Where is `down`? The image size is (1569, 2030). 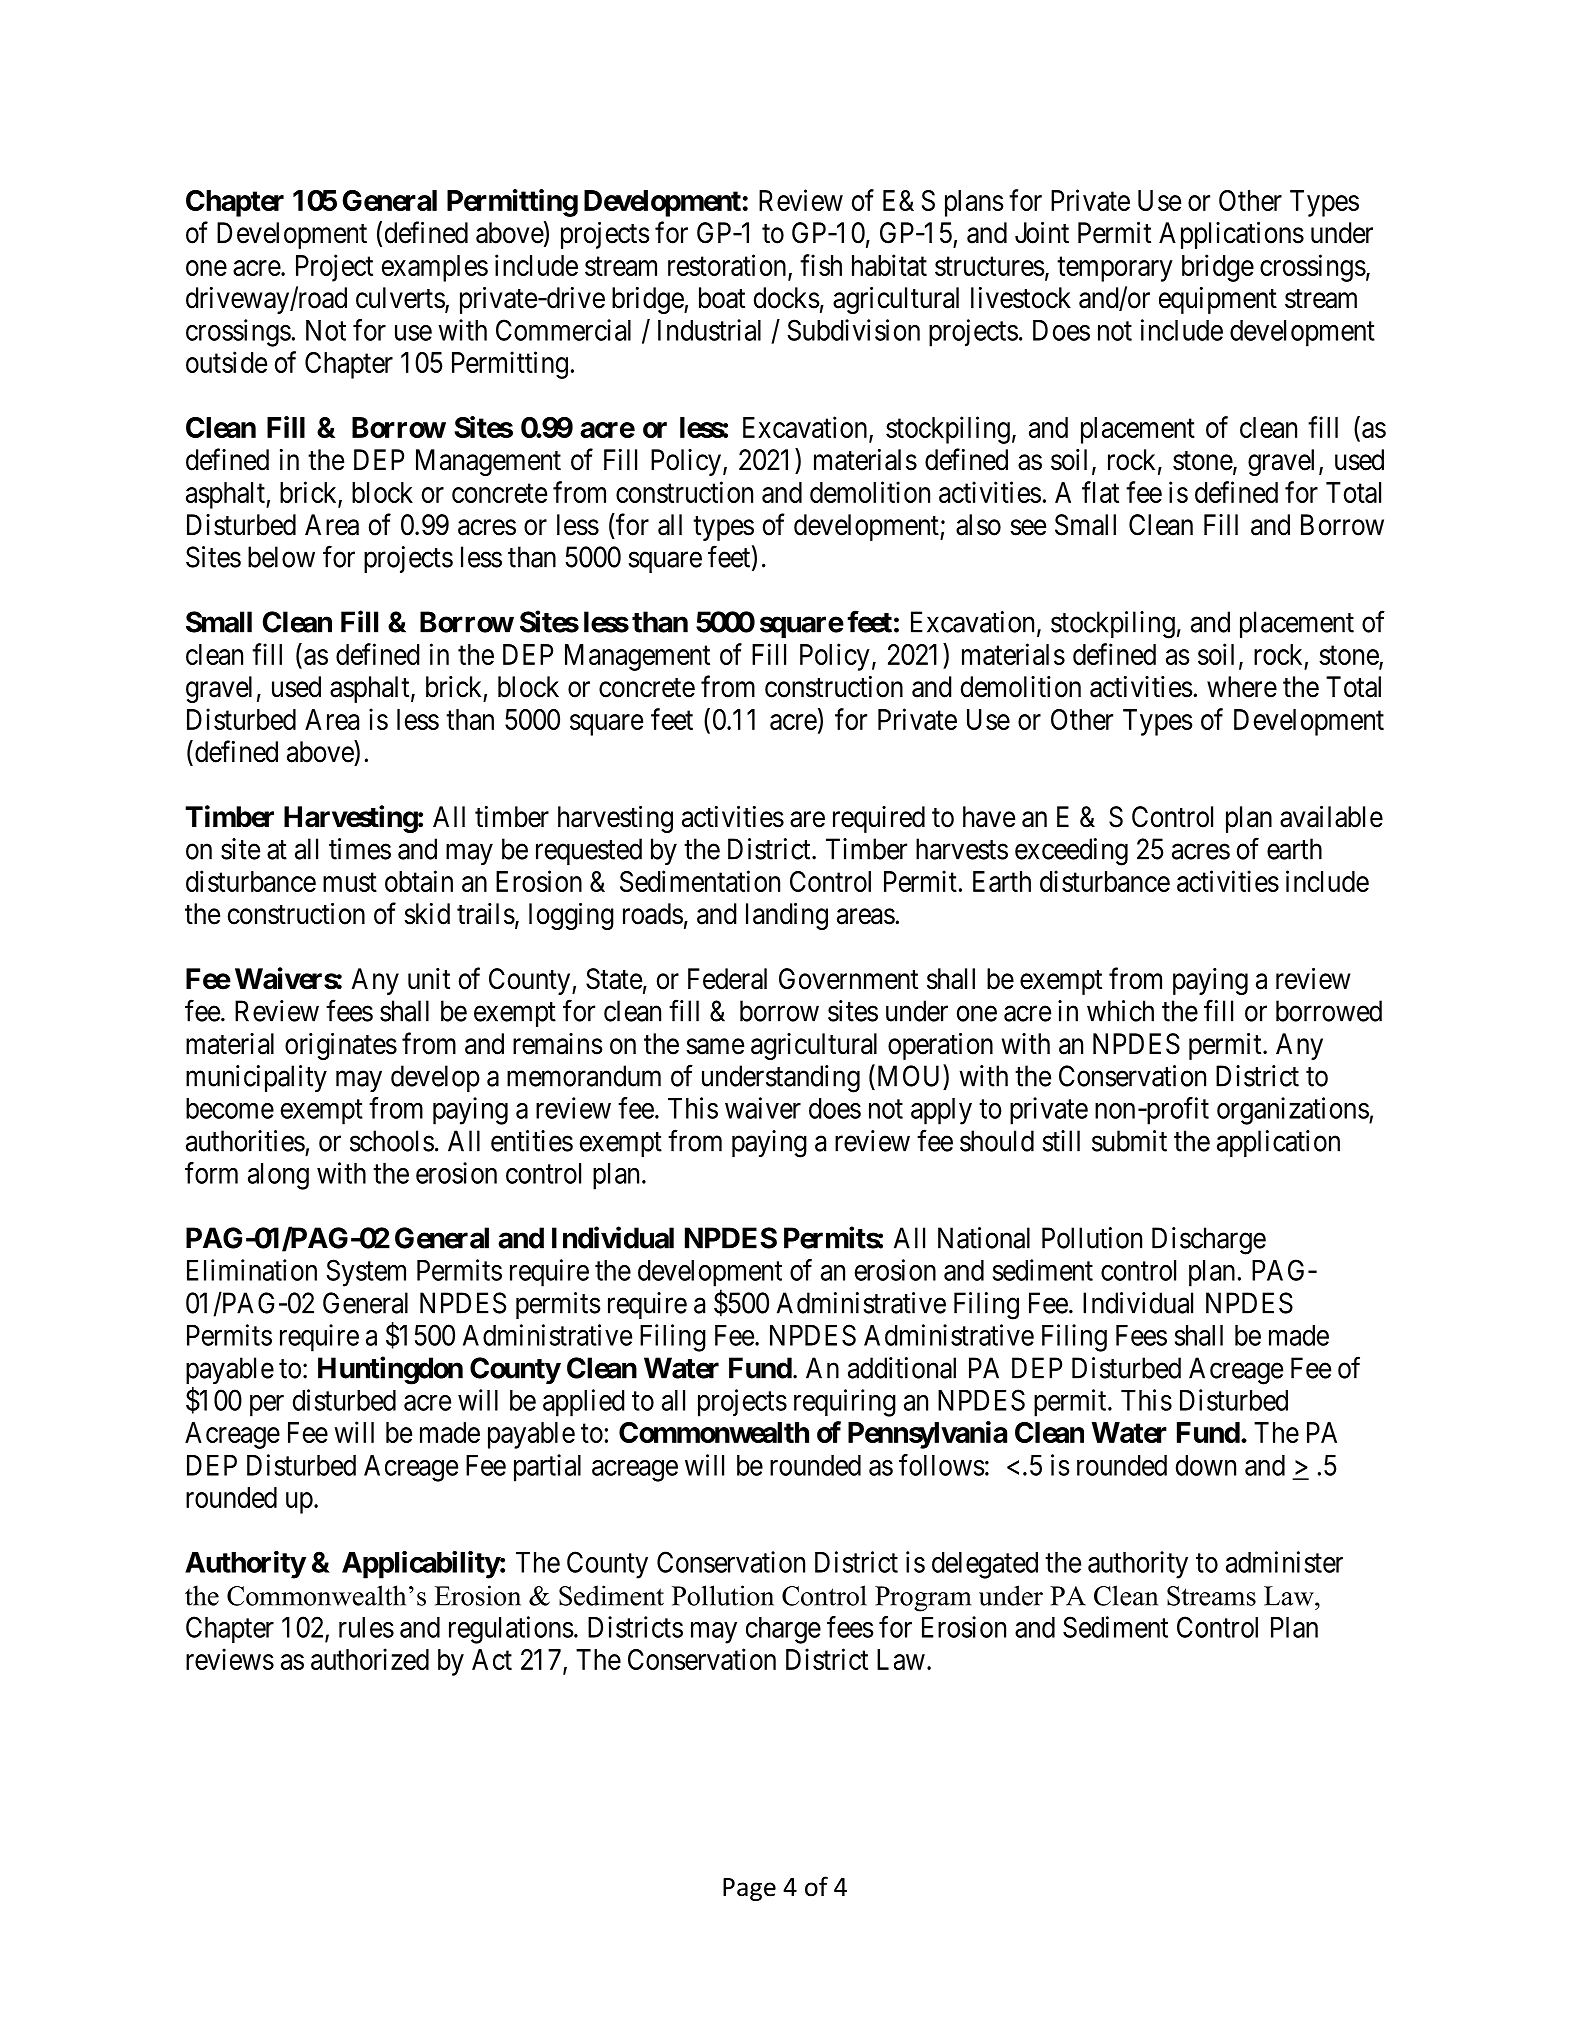 down is located at coordinates (1206, 1465).
